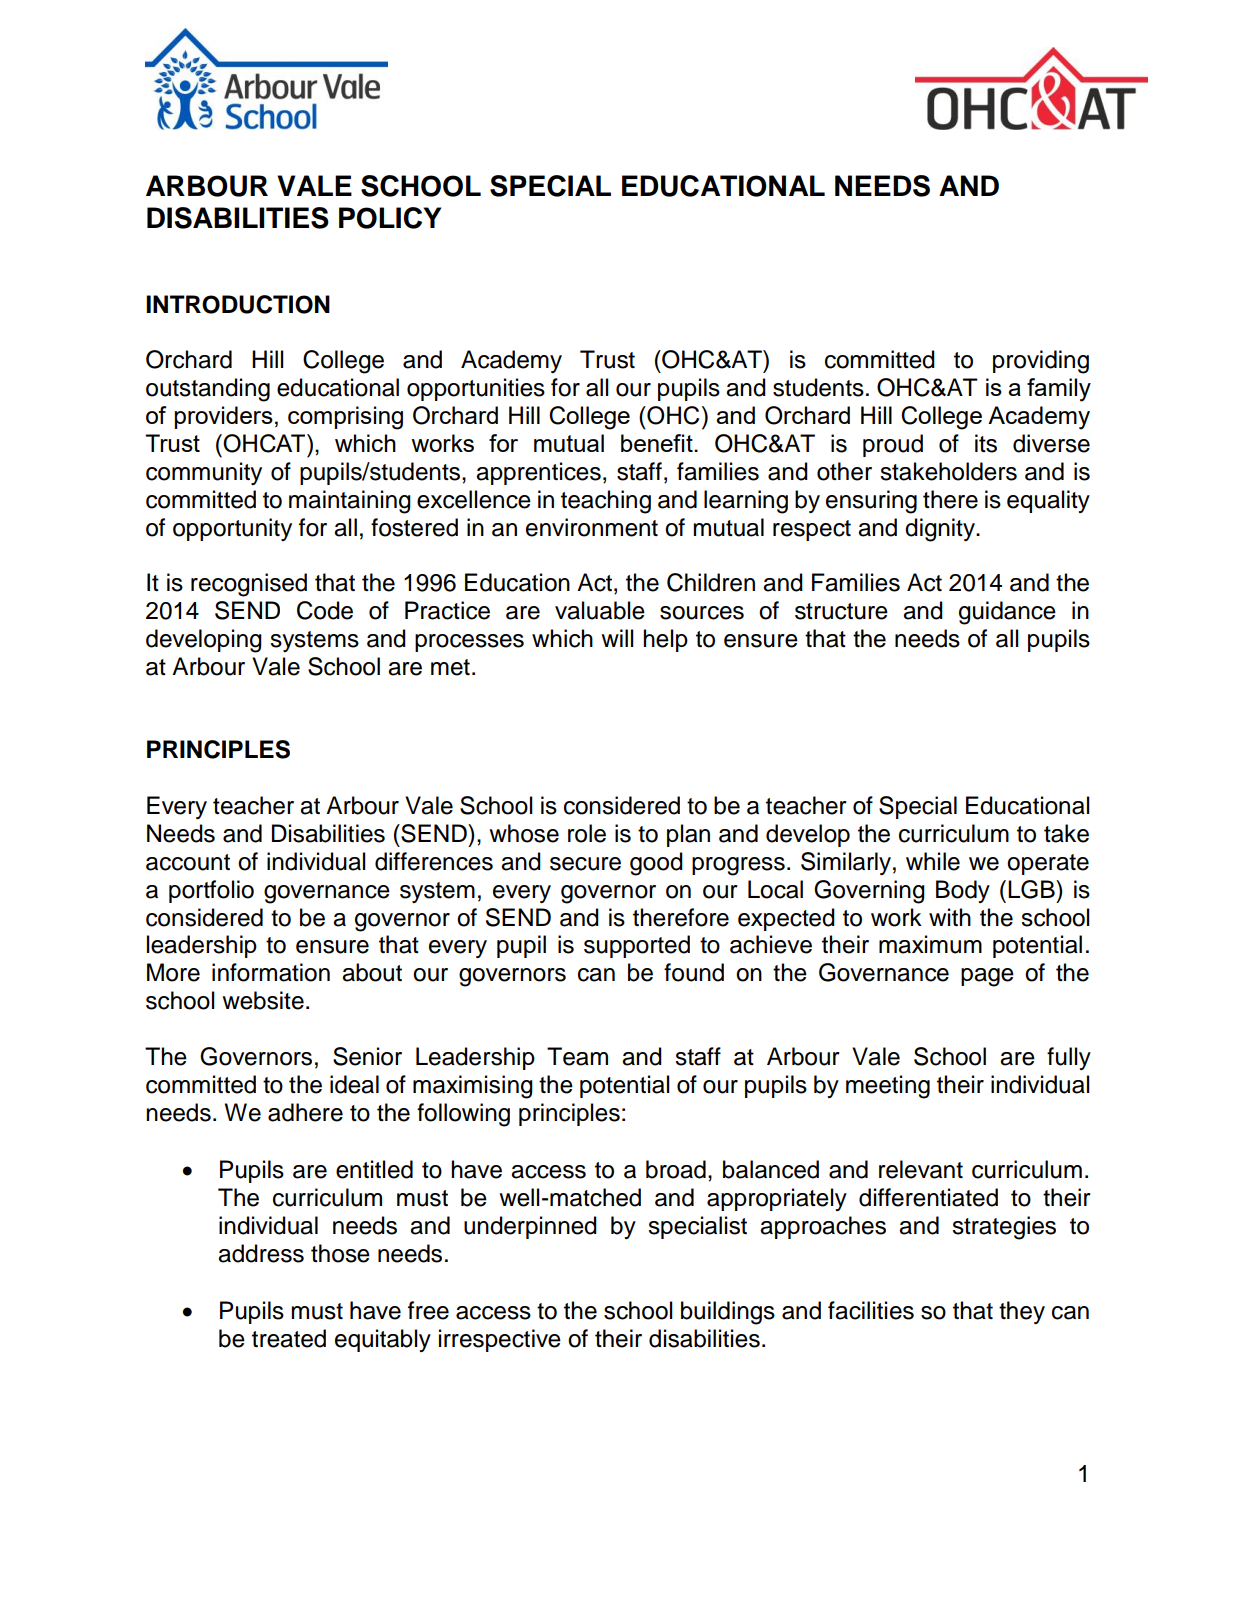  Describe the element at coordinates (637, 946) in the screenshot. I see `supported` at that location.
